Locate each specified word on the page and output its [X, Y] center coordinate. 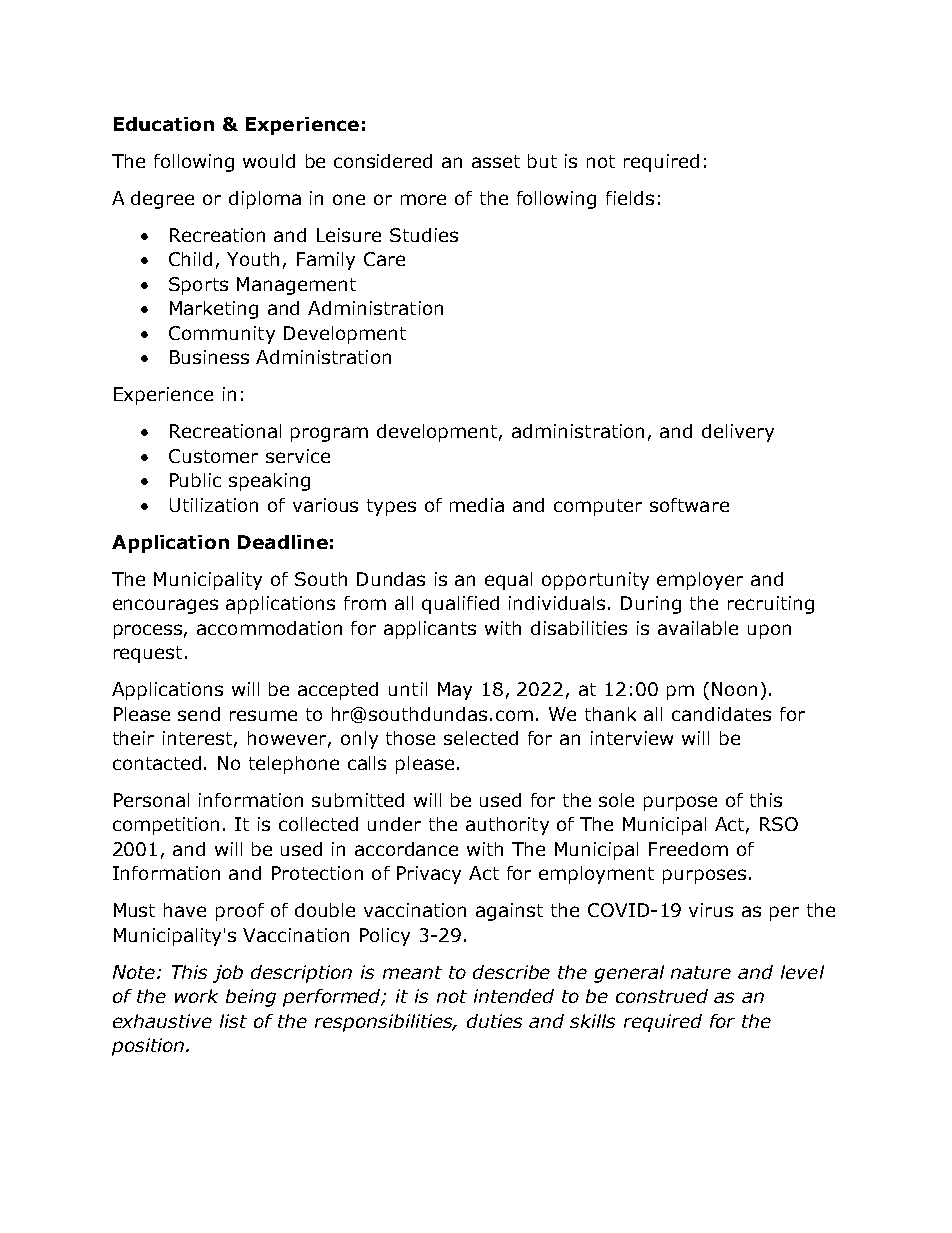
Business [209, 357]
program [329, 434]
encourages [165, 606]
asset [496, 161]
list [233, 1021]
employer [700, 581]
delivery [738, 433]
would [269, 161]
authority [507, 826]
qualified [460, 605]
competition [166, 826]
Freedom [688, 849]
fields [630, 198]
